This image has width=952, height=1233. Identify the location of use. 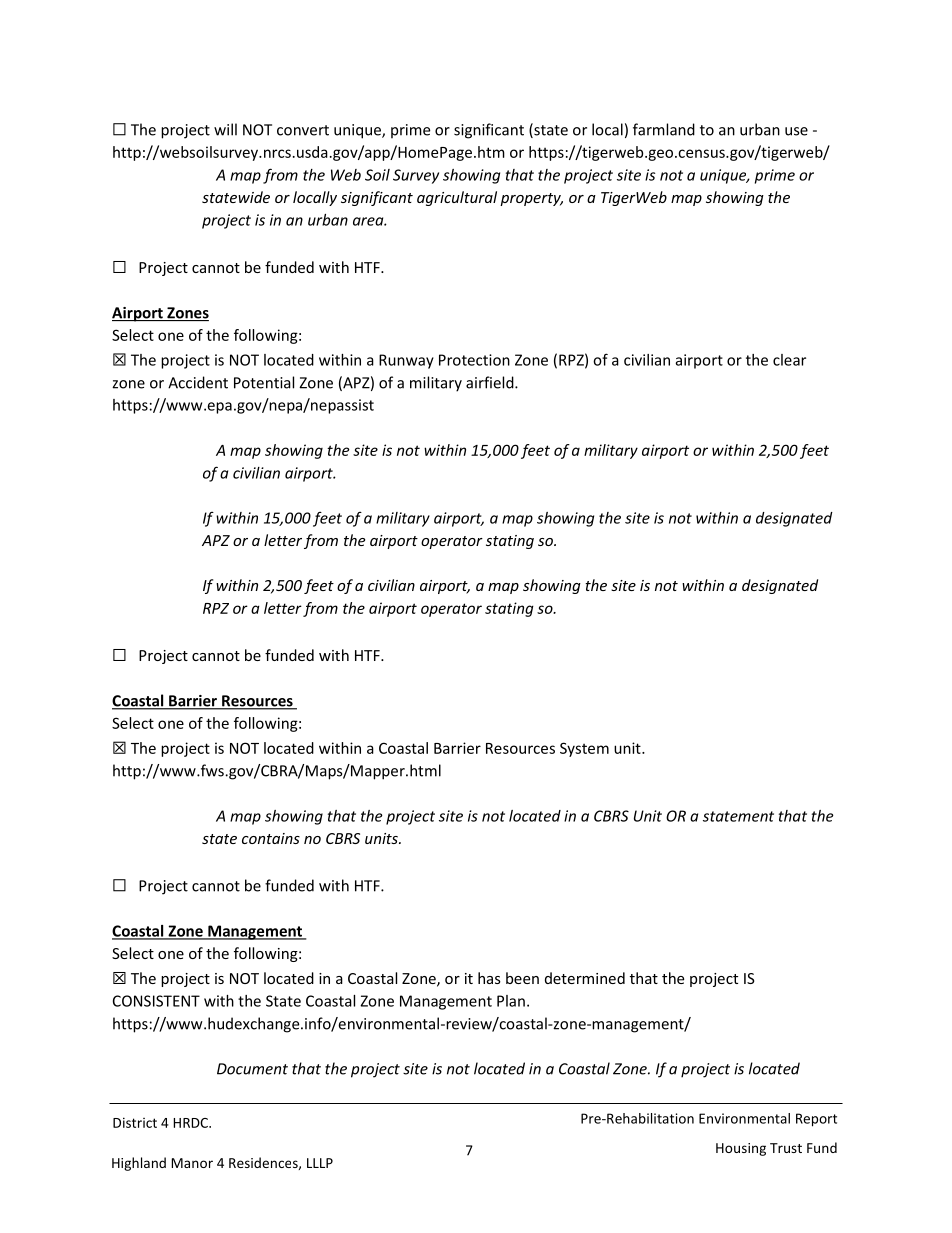
(796, 131).
